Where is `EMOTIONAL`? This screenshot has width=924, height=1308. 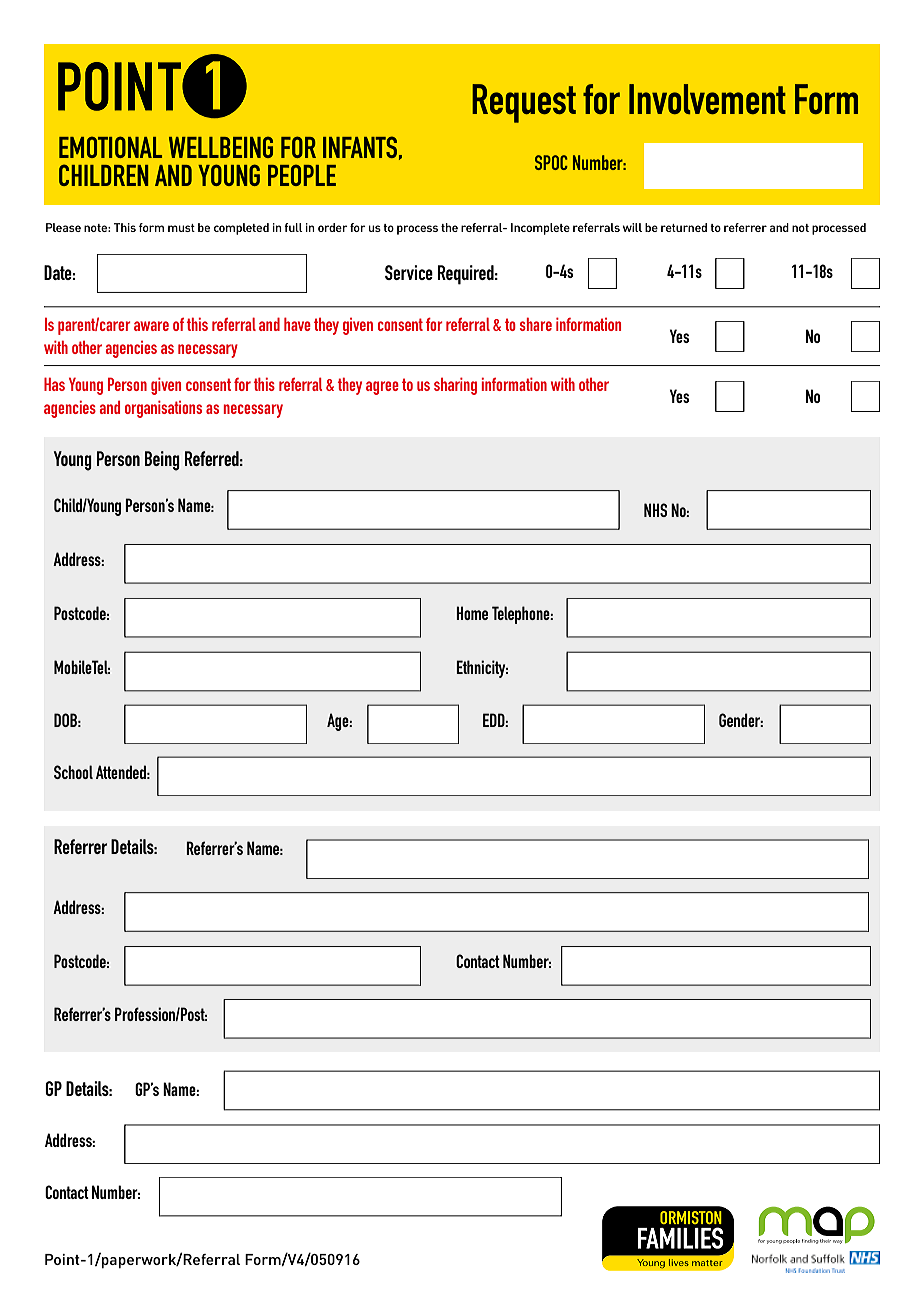
EMOTIONAL is located at coordinates (110, 147).
